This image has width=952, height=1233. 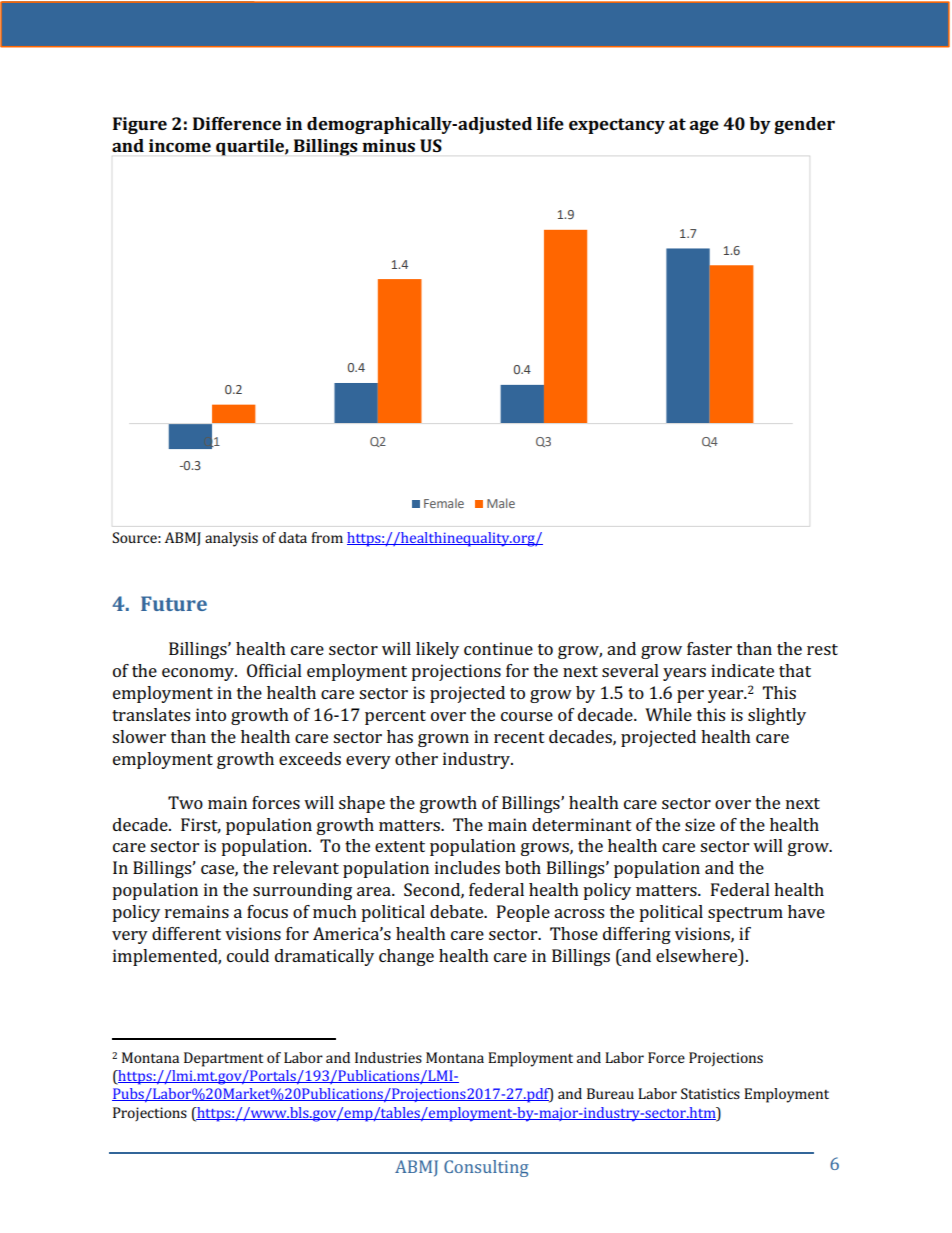 I want to click on includes, so click(x=467, y=867).
